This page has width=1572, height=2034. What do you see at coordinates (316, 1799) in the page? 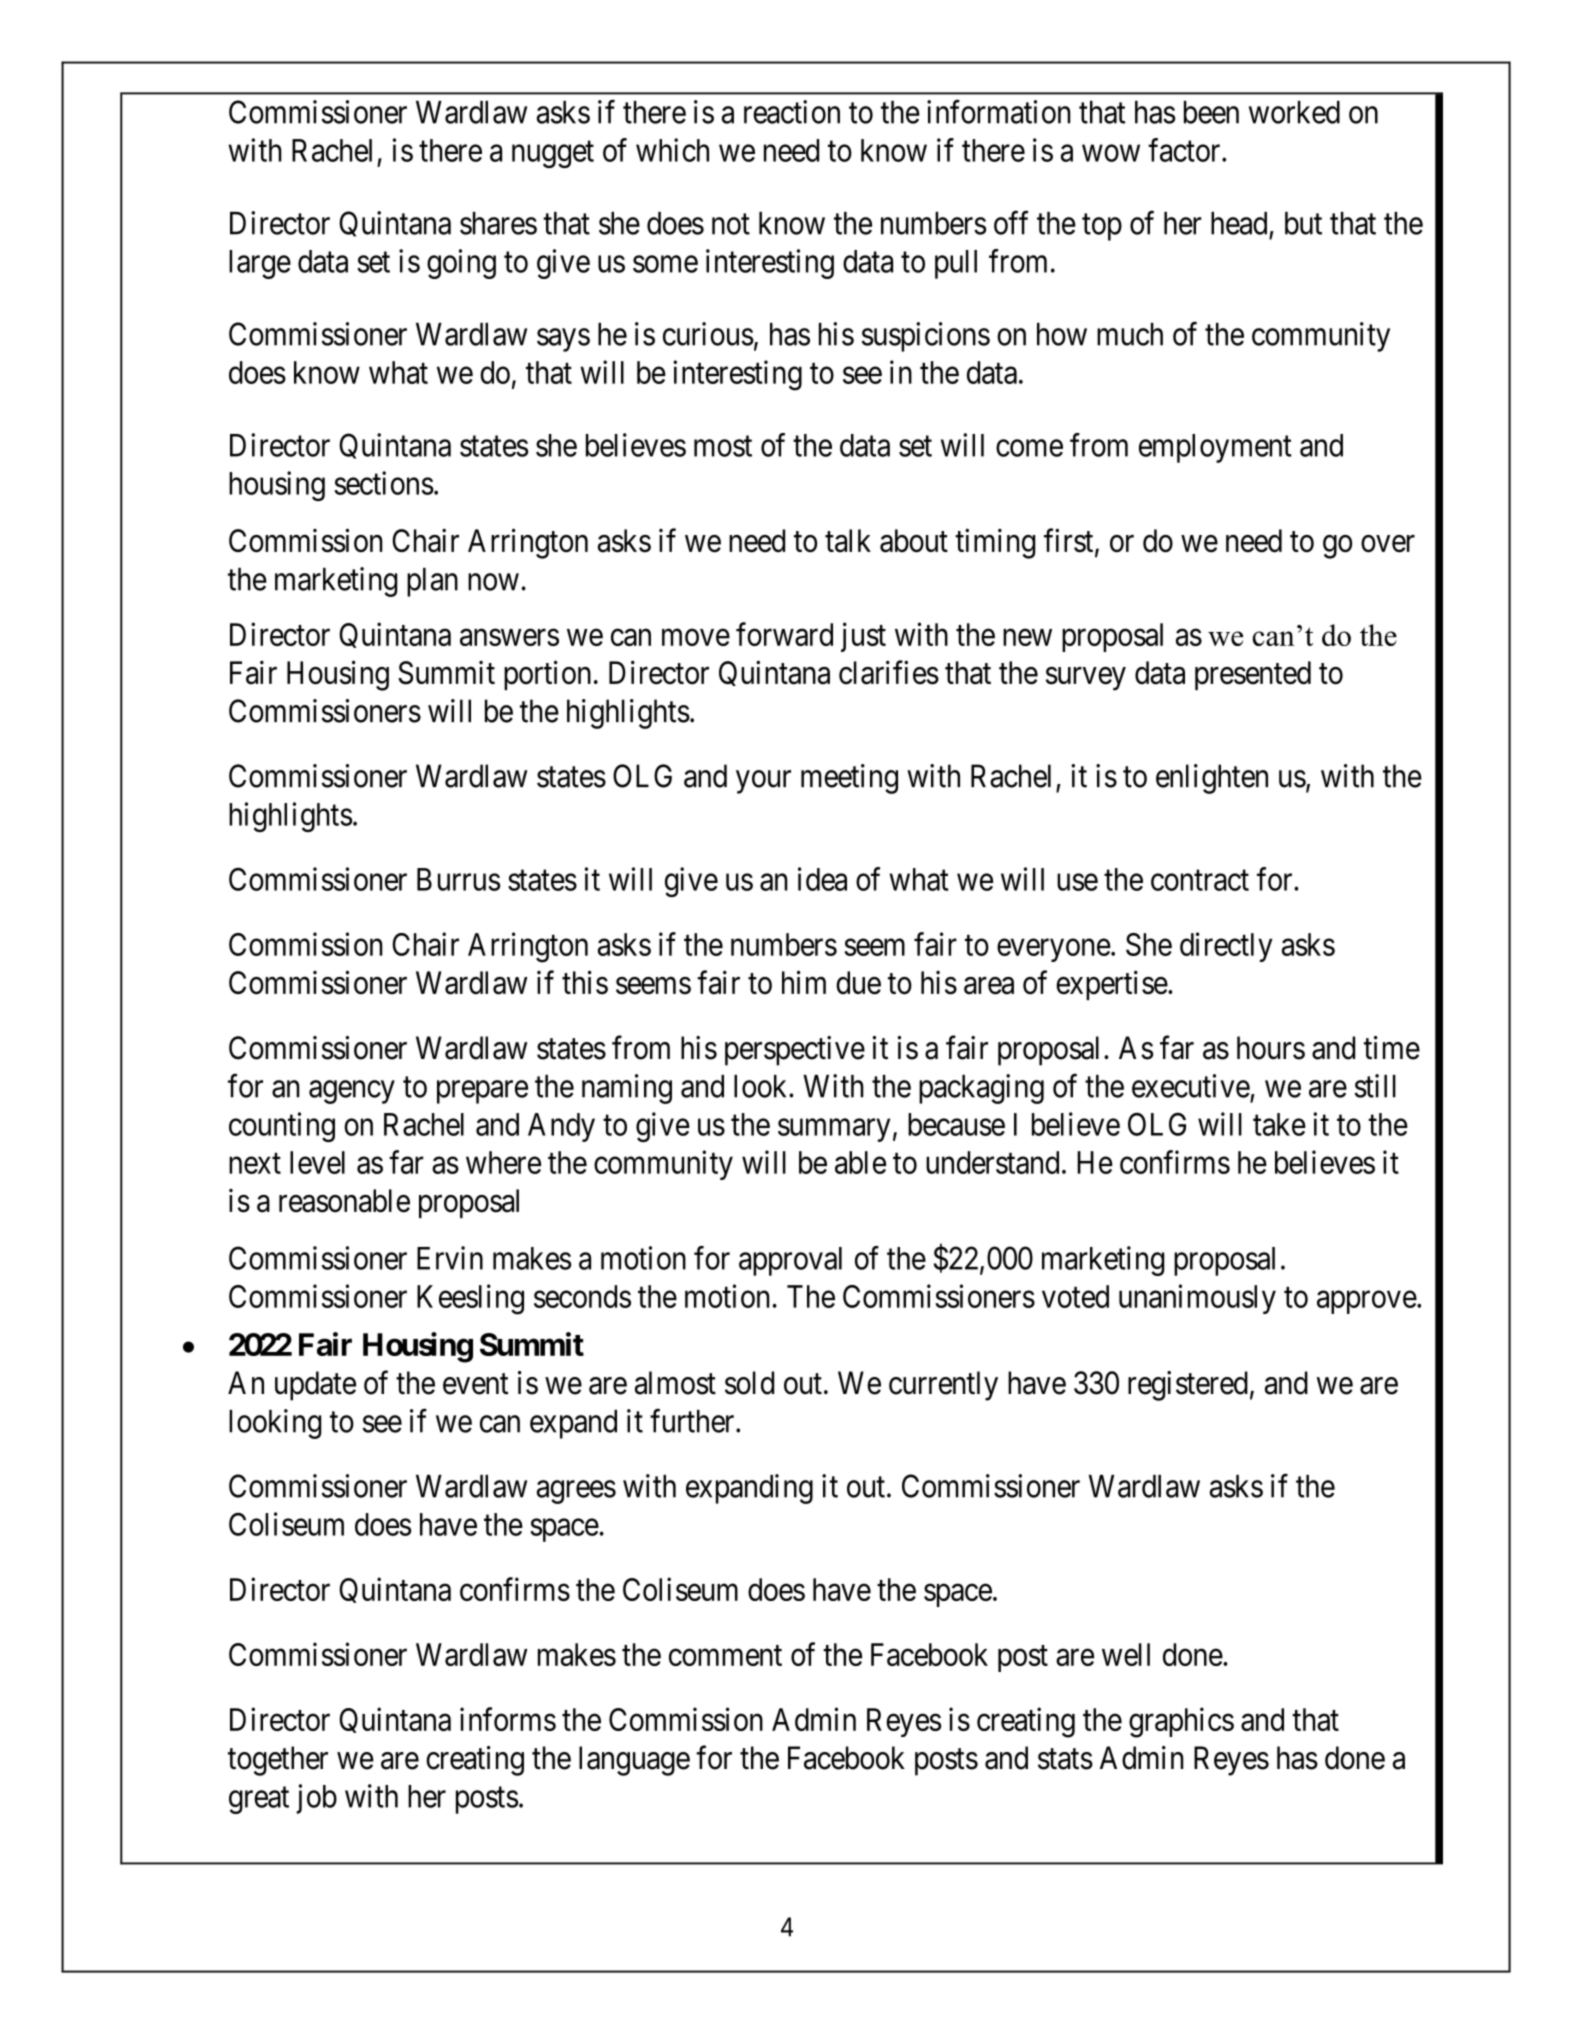
I see `job` at bounding box center [316, 1799].
